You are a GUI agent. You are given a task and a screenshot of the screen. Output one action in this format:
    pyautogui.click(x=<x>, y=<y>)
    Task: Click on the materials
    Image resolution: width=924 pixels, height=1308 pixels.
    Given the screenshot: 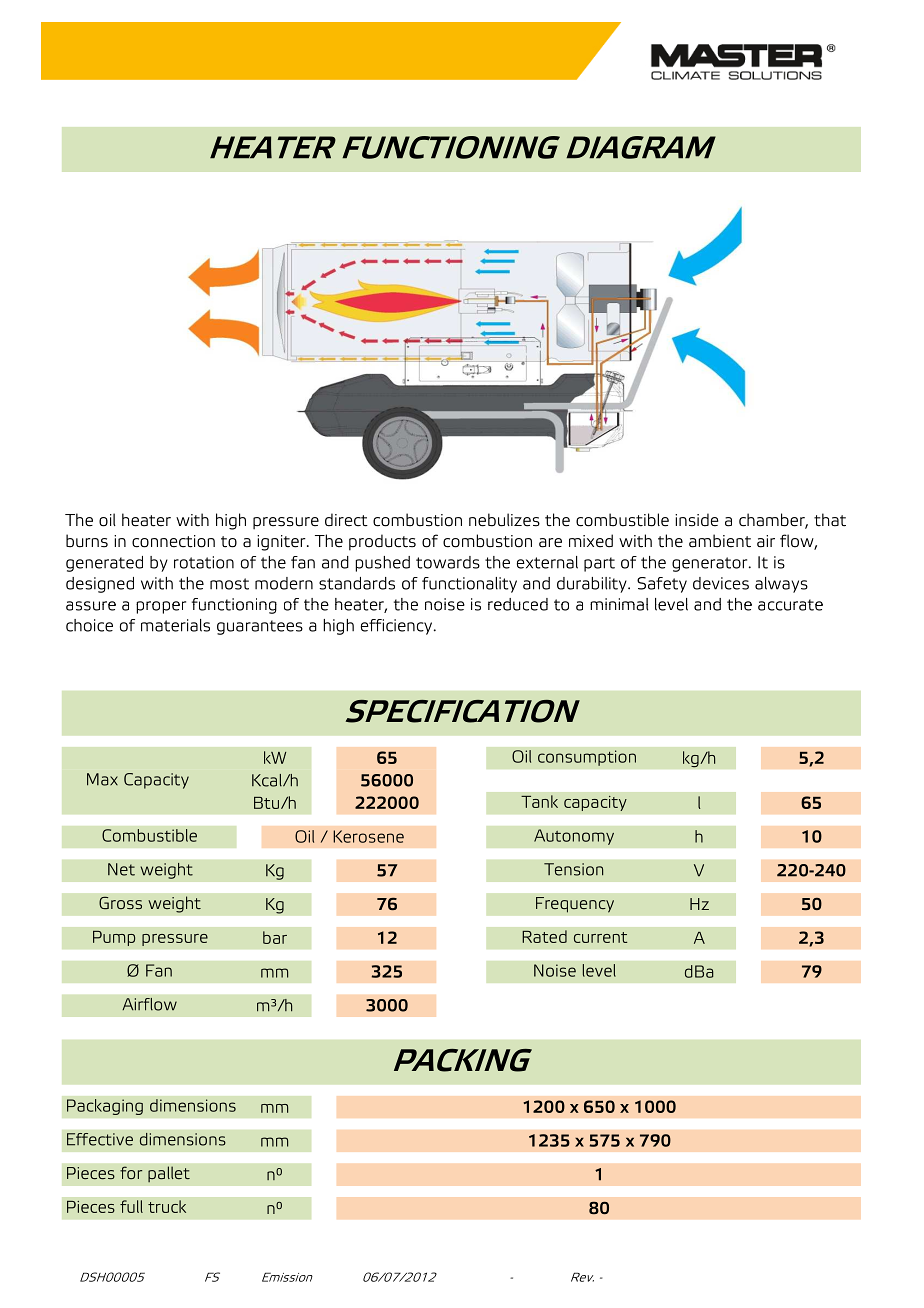 What is the action you would take?
    pyautogui.click(x=175, y=625)
